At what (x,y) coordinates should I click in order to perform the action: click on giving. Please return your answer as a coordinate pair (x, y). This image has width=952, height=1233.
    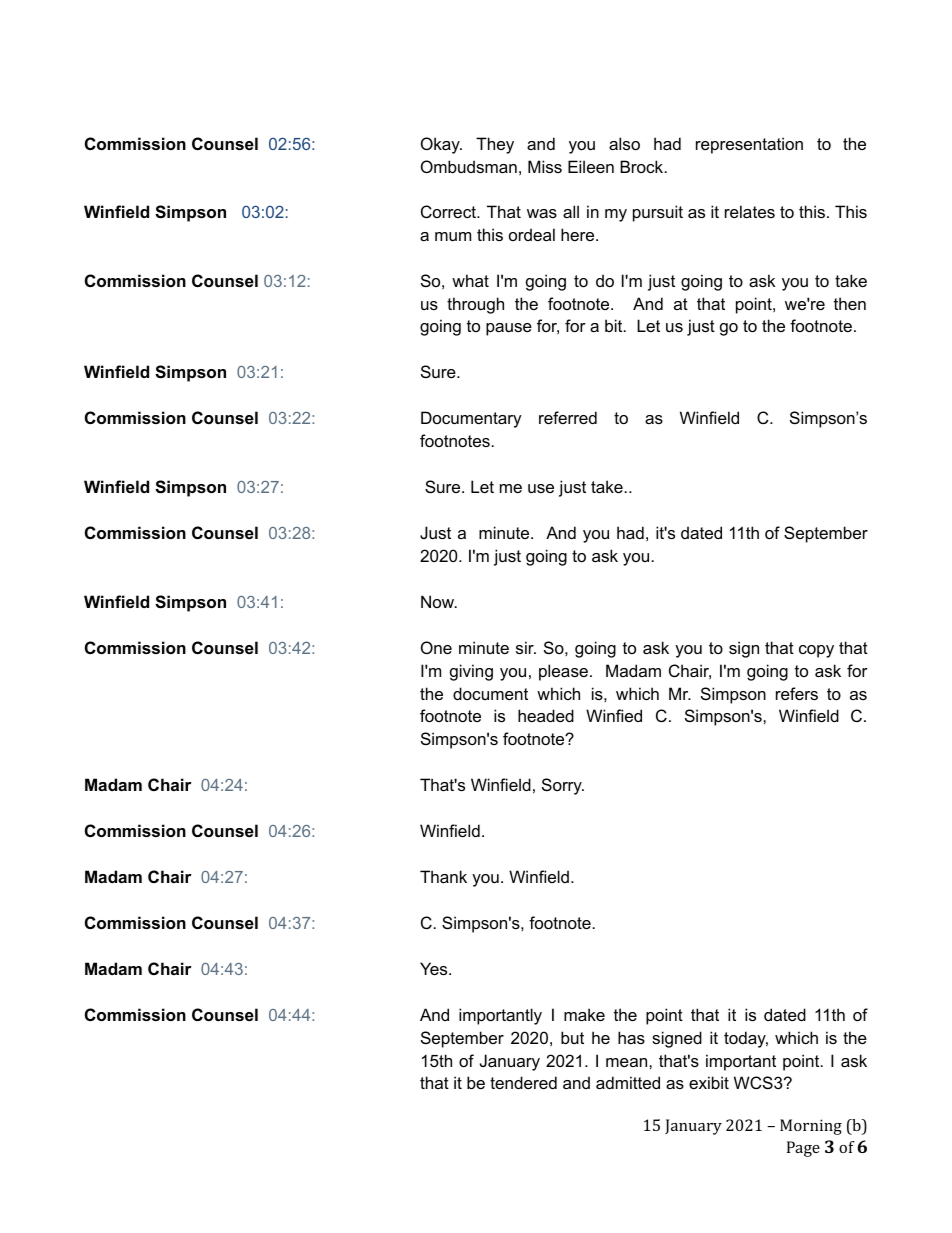
    Looking at the image, I should click on (471, 672).
